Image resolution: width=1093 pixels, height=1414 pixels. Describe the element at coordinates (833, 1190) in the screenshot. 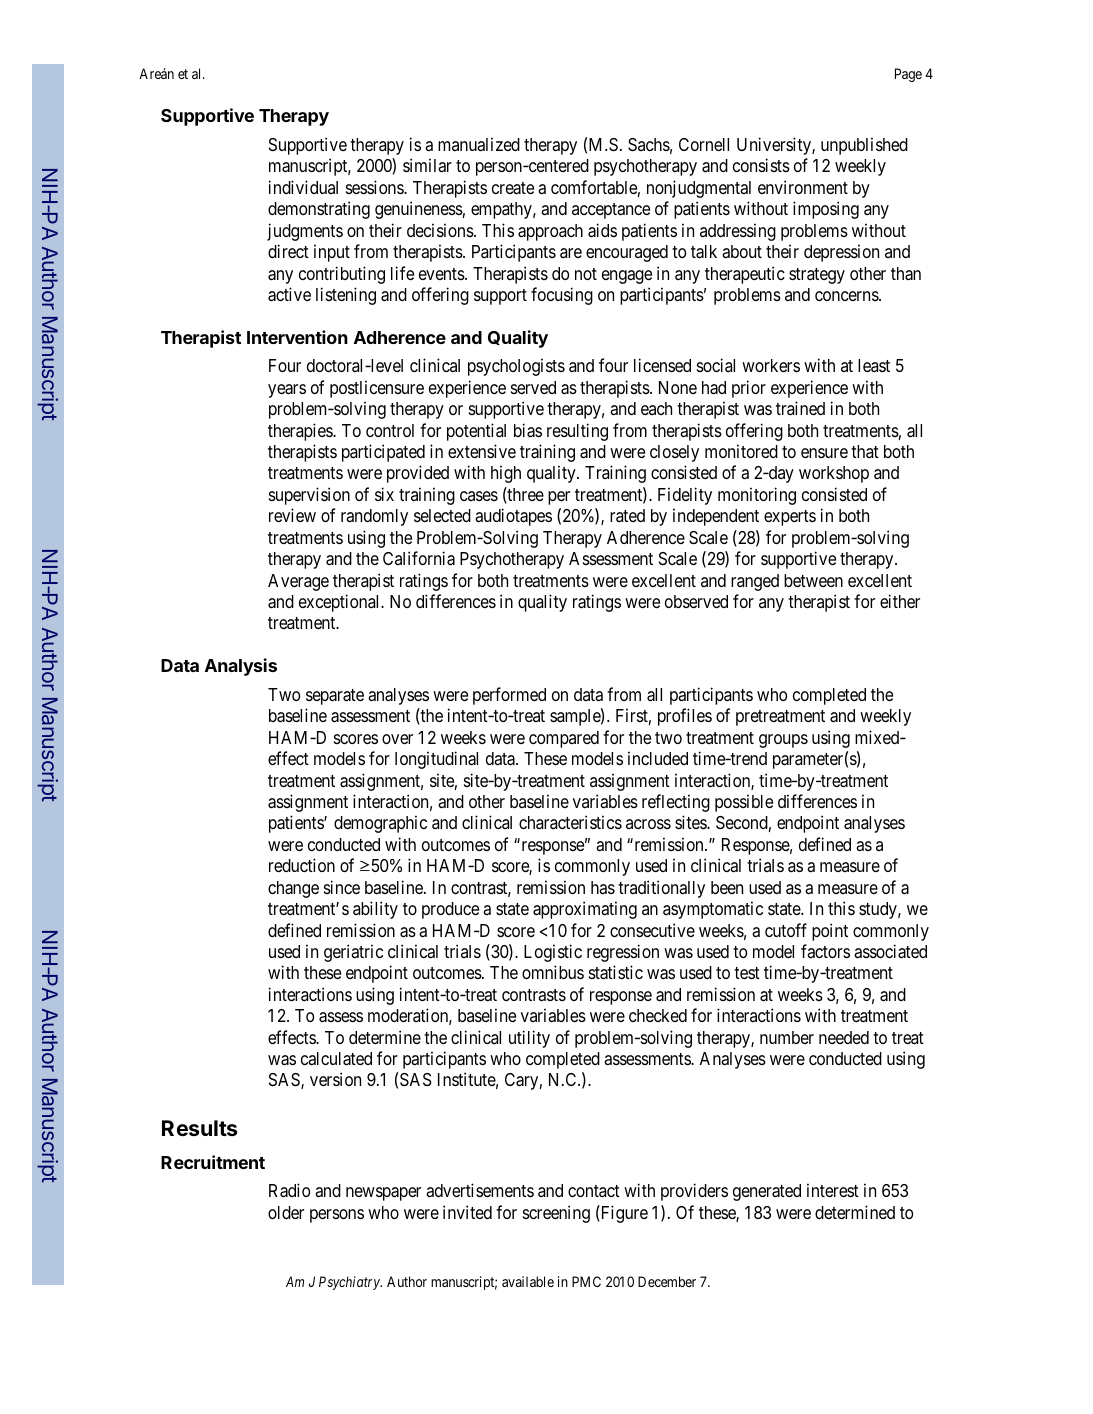

I see `interest` at that location.
